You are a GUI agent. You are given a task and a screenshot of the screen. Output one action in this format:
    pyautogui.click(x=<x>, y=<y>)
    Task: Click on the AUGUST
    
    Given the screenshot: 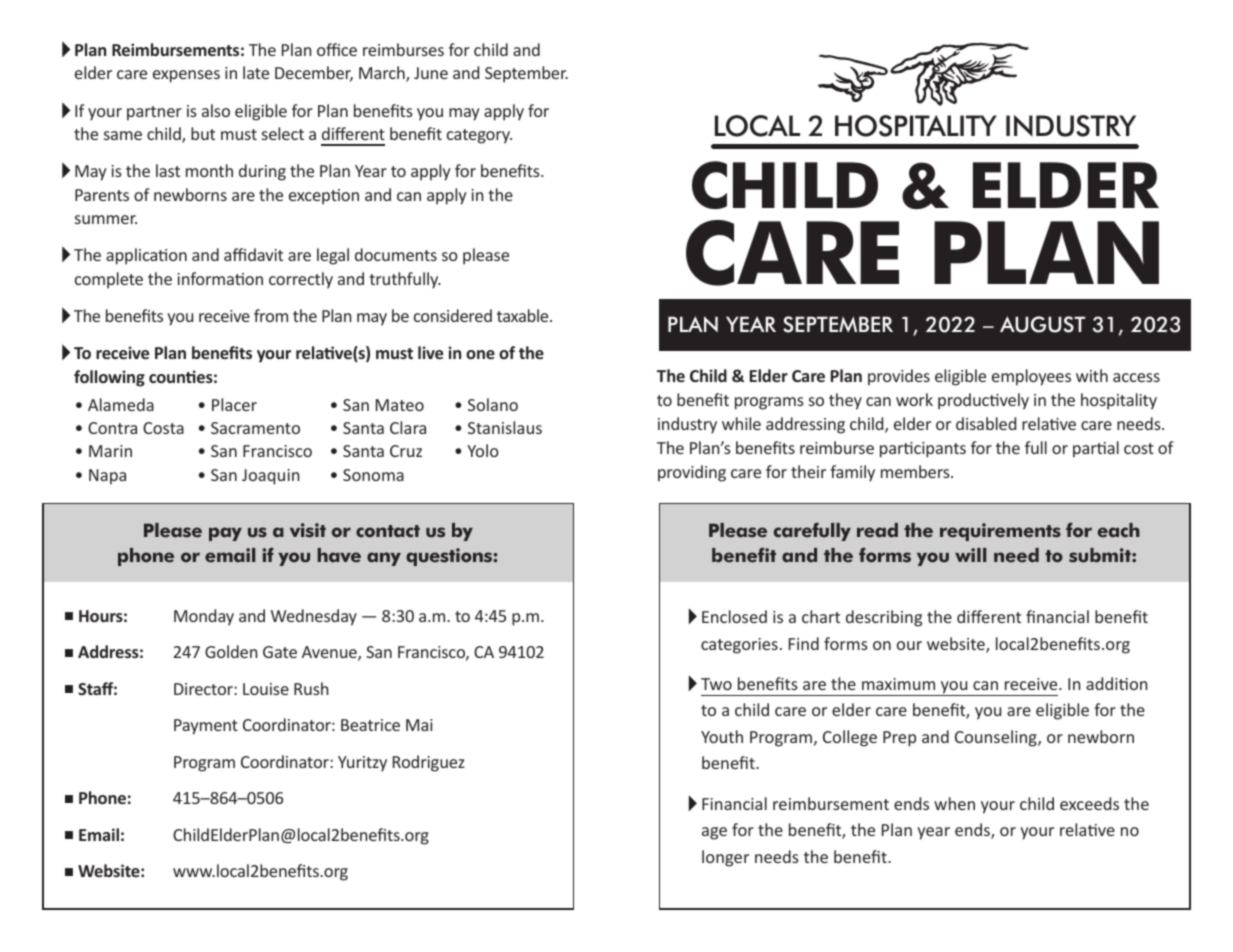 What is the action you would take?
    pyautogui.click(x=1042, y=324)
